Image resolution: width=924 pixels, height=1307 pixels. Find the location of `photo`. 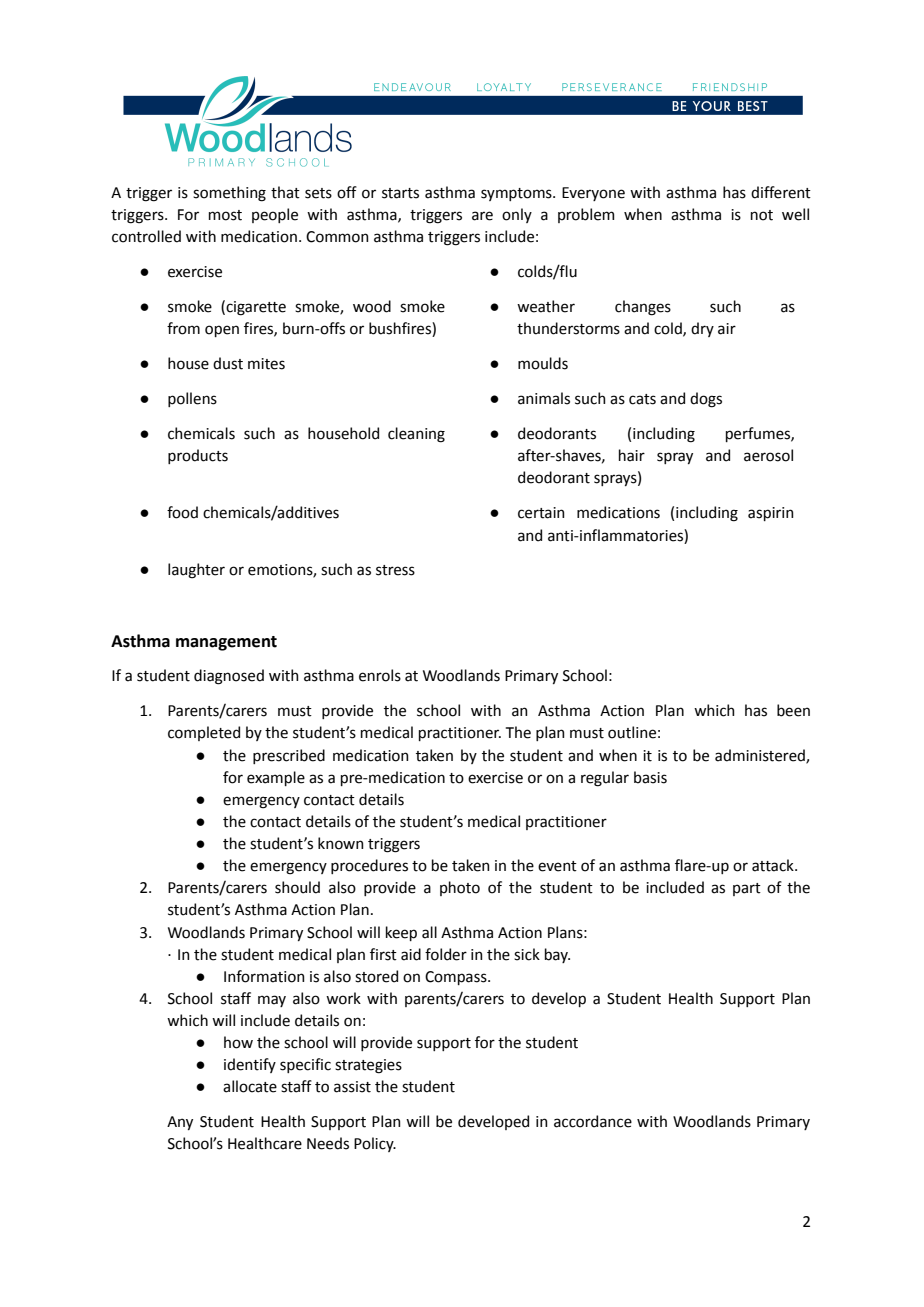

photo is located at coordinates (460, 888).
